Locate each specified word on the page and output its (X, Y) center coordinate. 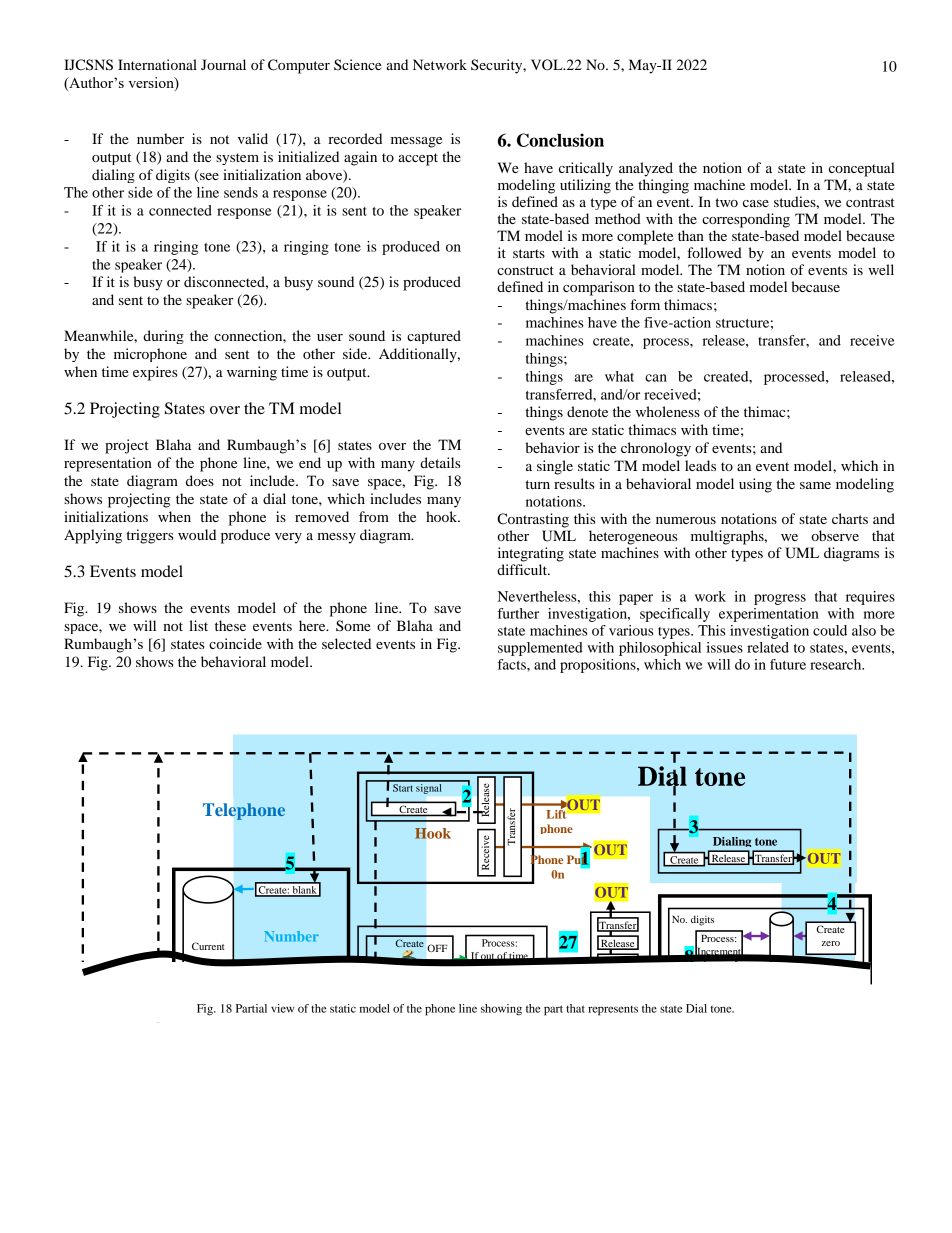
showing (501, 1010)
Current (208, 946)
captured (434, 337)
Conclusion (560, 140)
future (788, 664)
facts (513, 664)
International (157, 64)
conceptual (862, 169)
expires (155, 373)
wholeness (668, 411)
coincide (235, 643)
